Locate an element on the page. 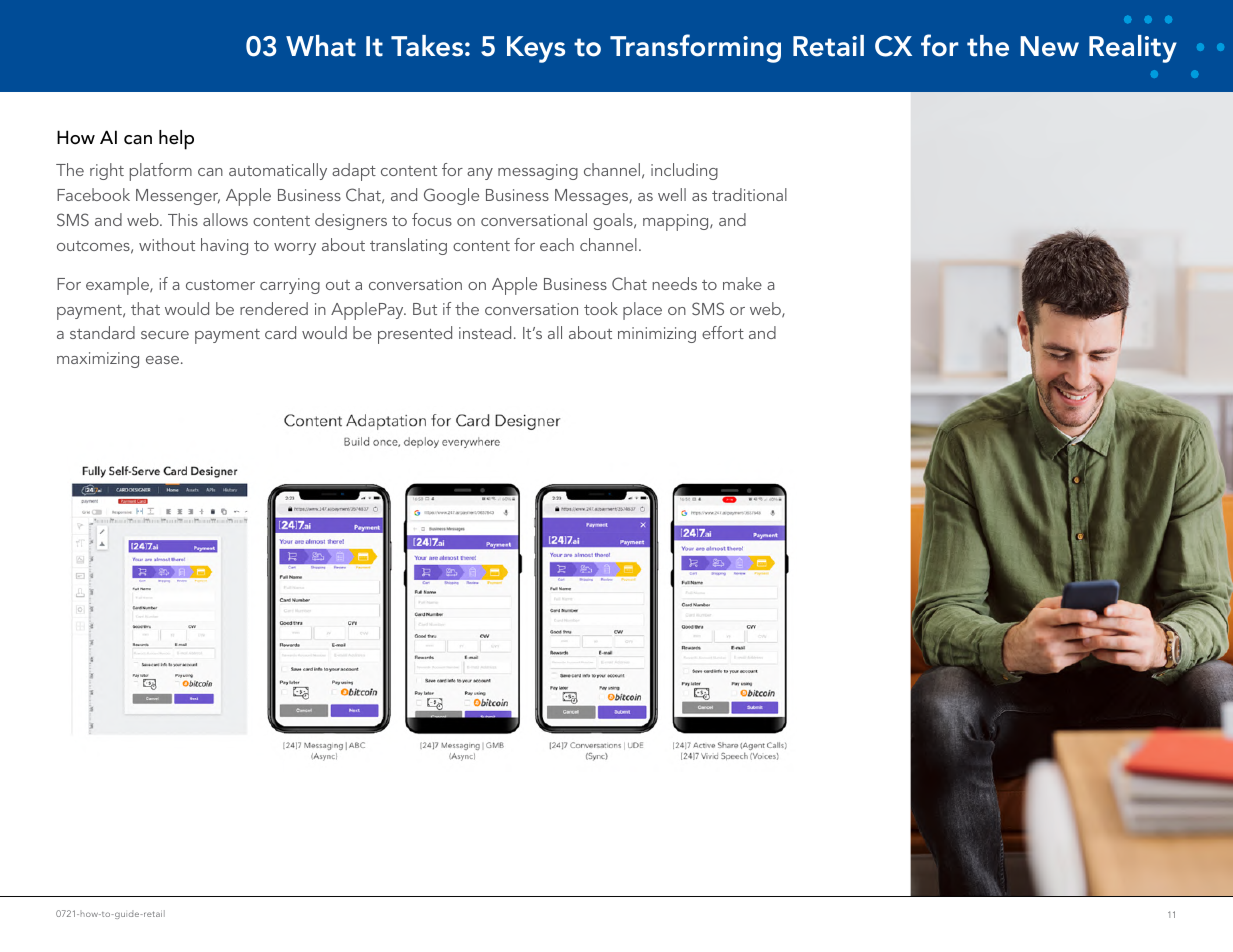 Image resolution: width=1233 pixels, height=952 pixels. customer is located at coordinates (220, 285).
